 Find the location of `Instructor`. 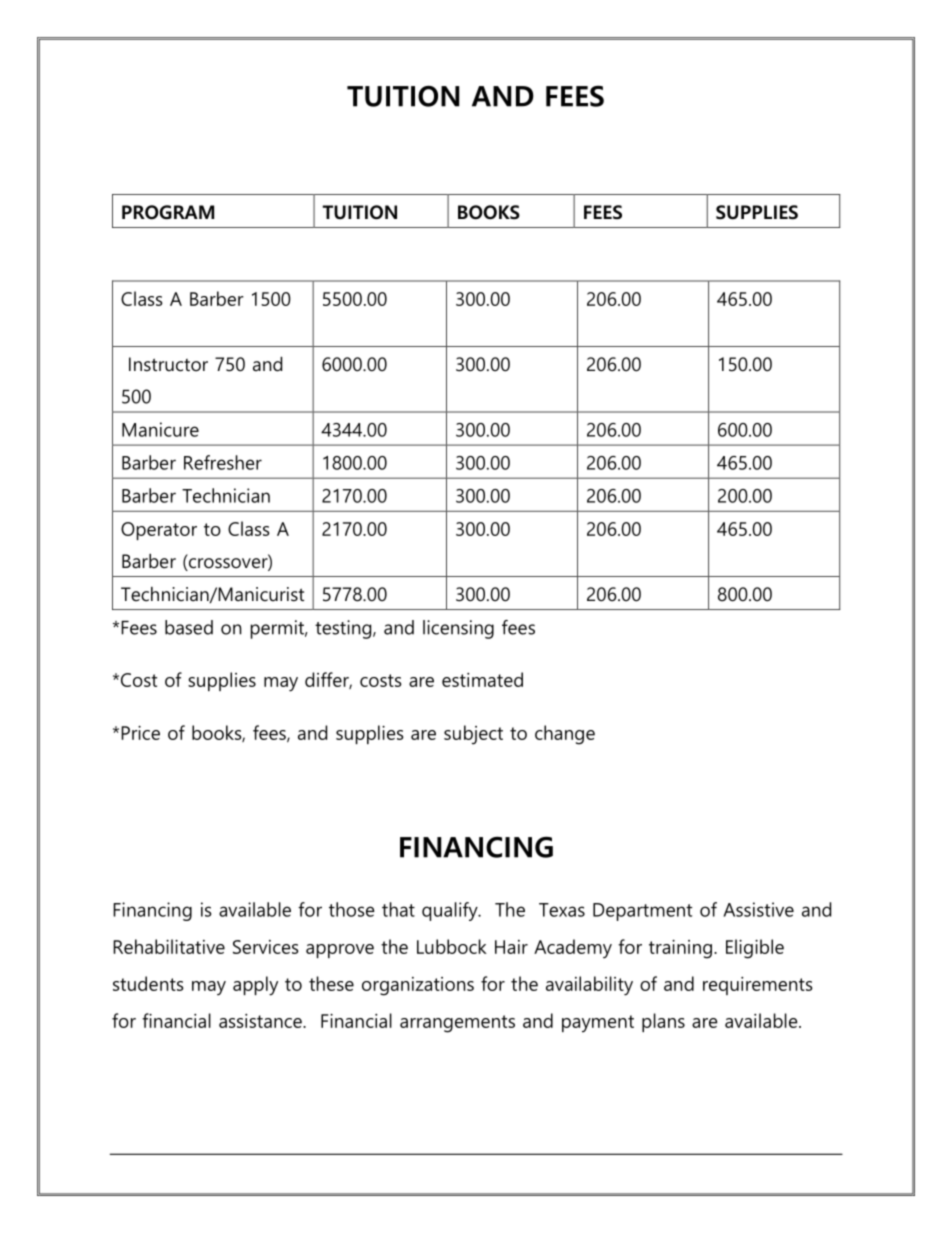

Instructor is located at coordinates (168, 364).
